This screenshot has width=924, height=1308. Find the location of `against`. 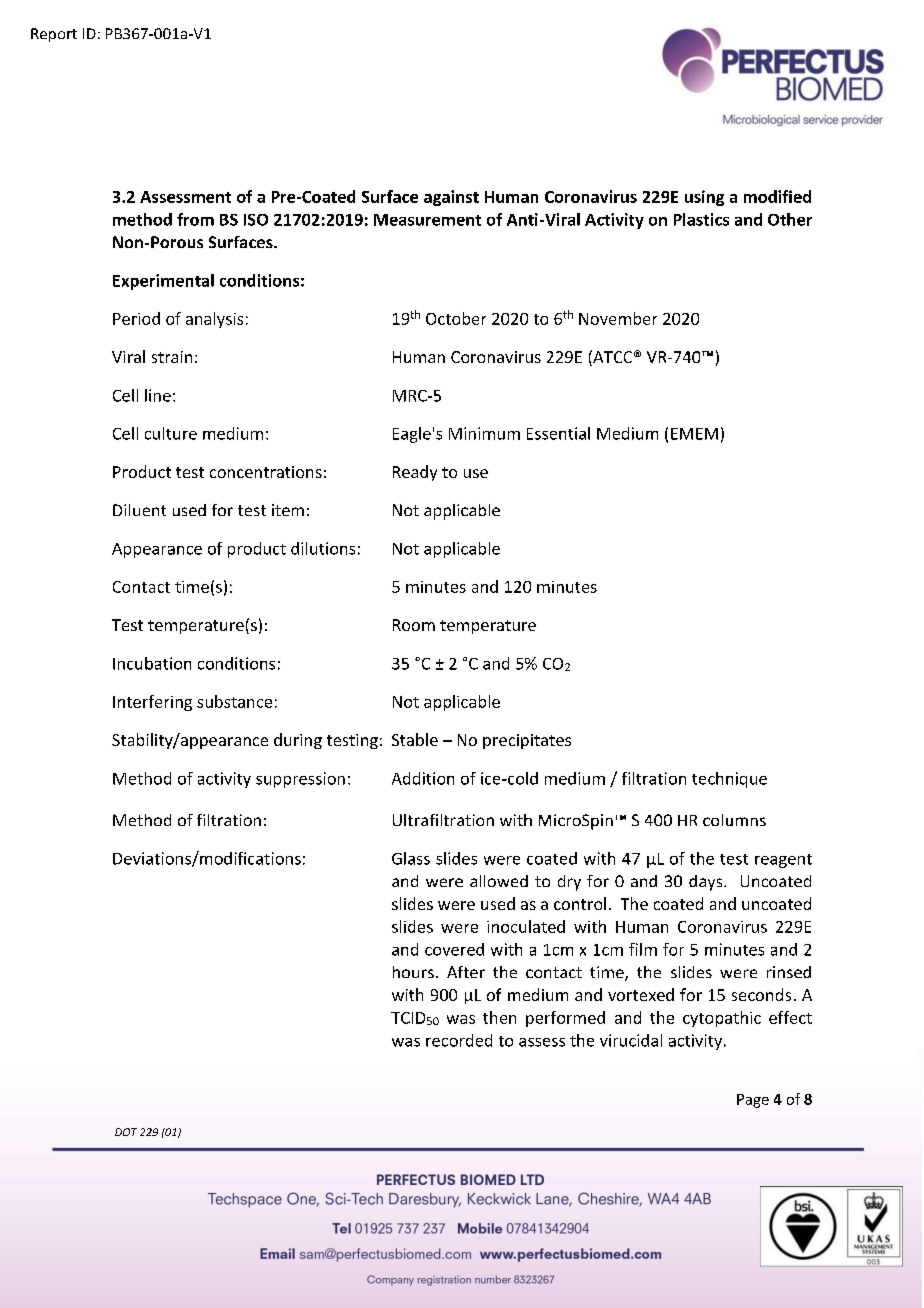

against is located at coordinates (451, 198).
